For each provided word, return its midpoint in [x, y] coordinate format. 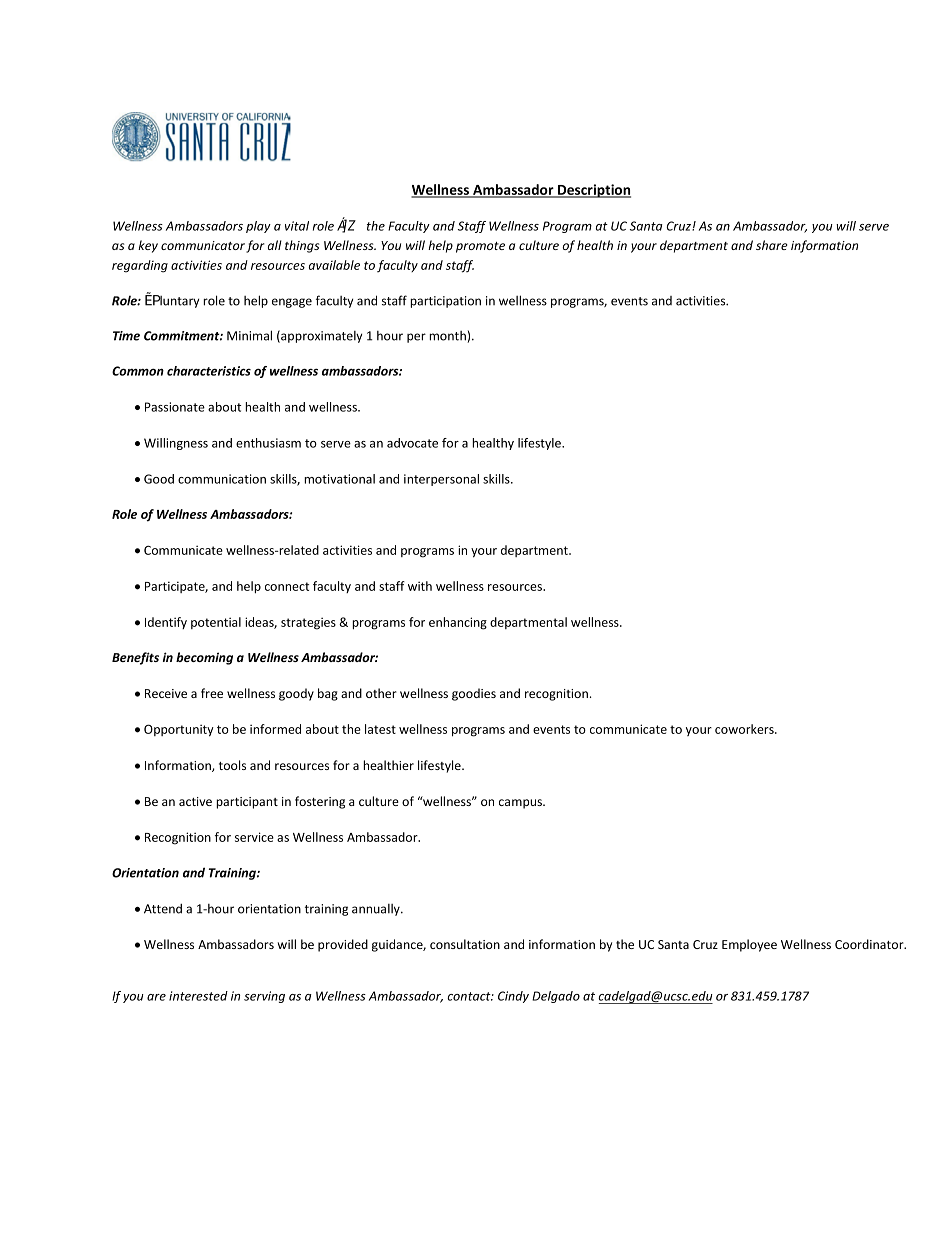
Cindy [513, 997]
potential [216, 623]
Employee [749, 945]
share [772, 245]
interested [198, 996]
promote [480, 247]
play [258, 227]
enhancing [458, 623]
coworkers [745, 729]
